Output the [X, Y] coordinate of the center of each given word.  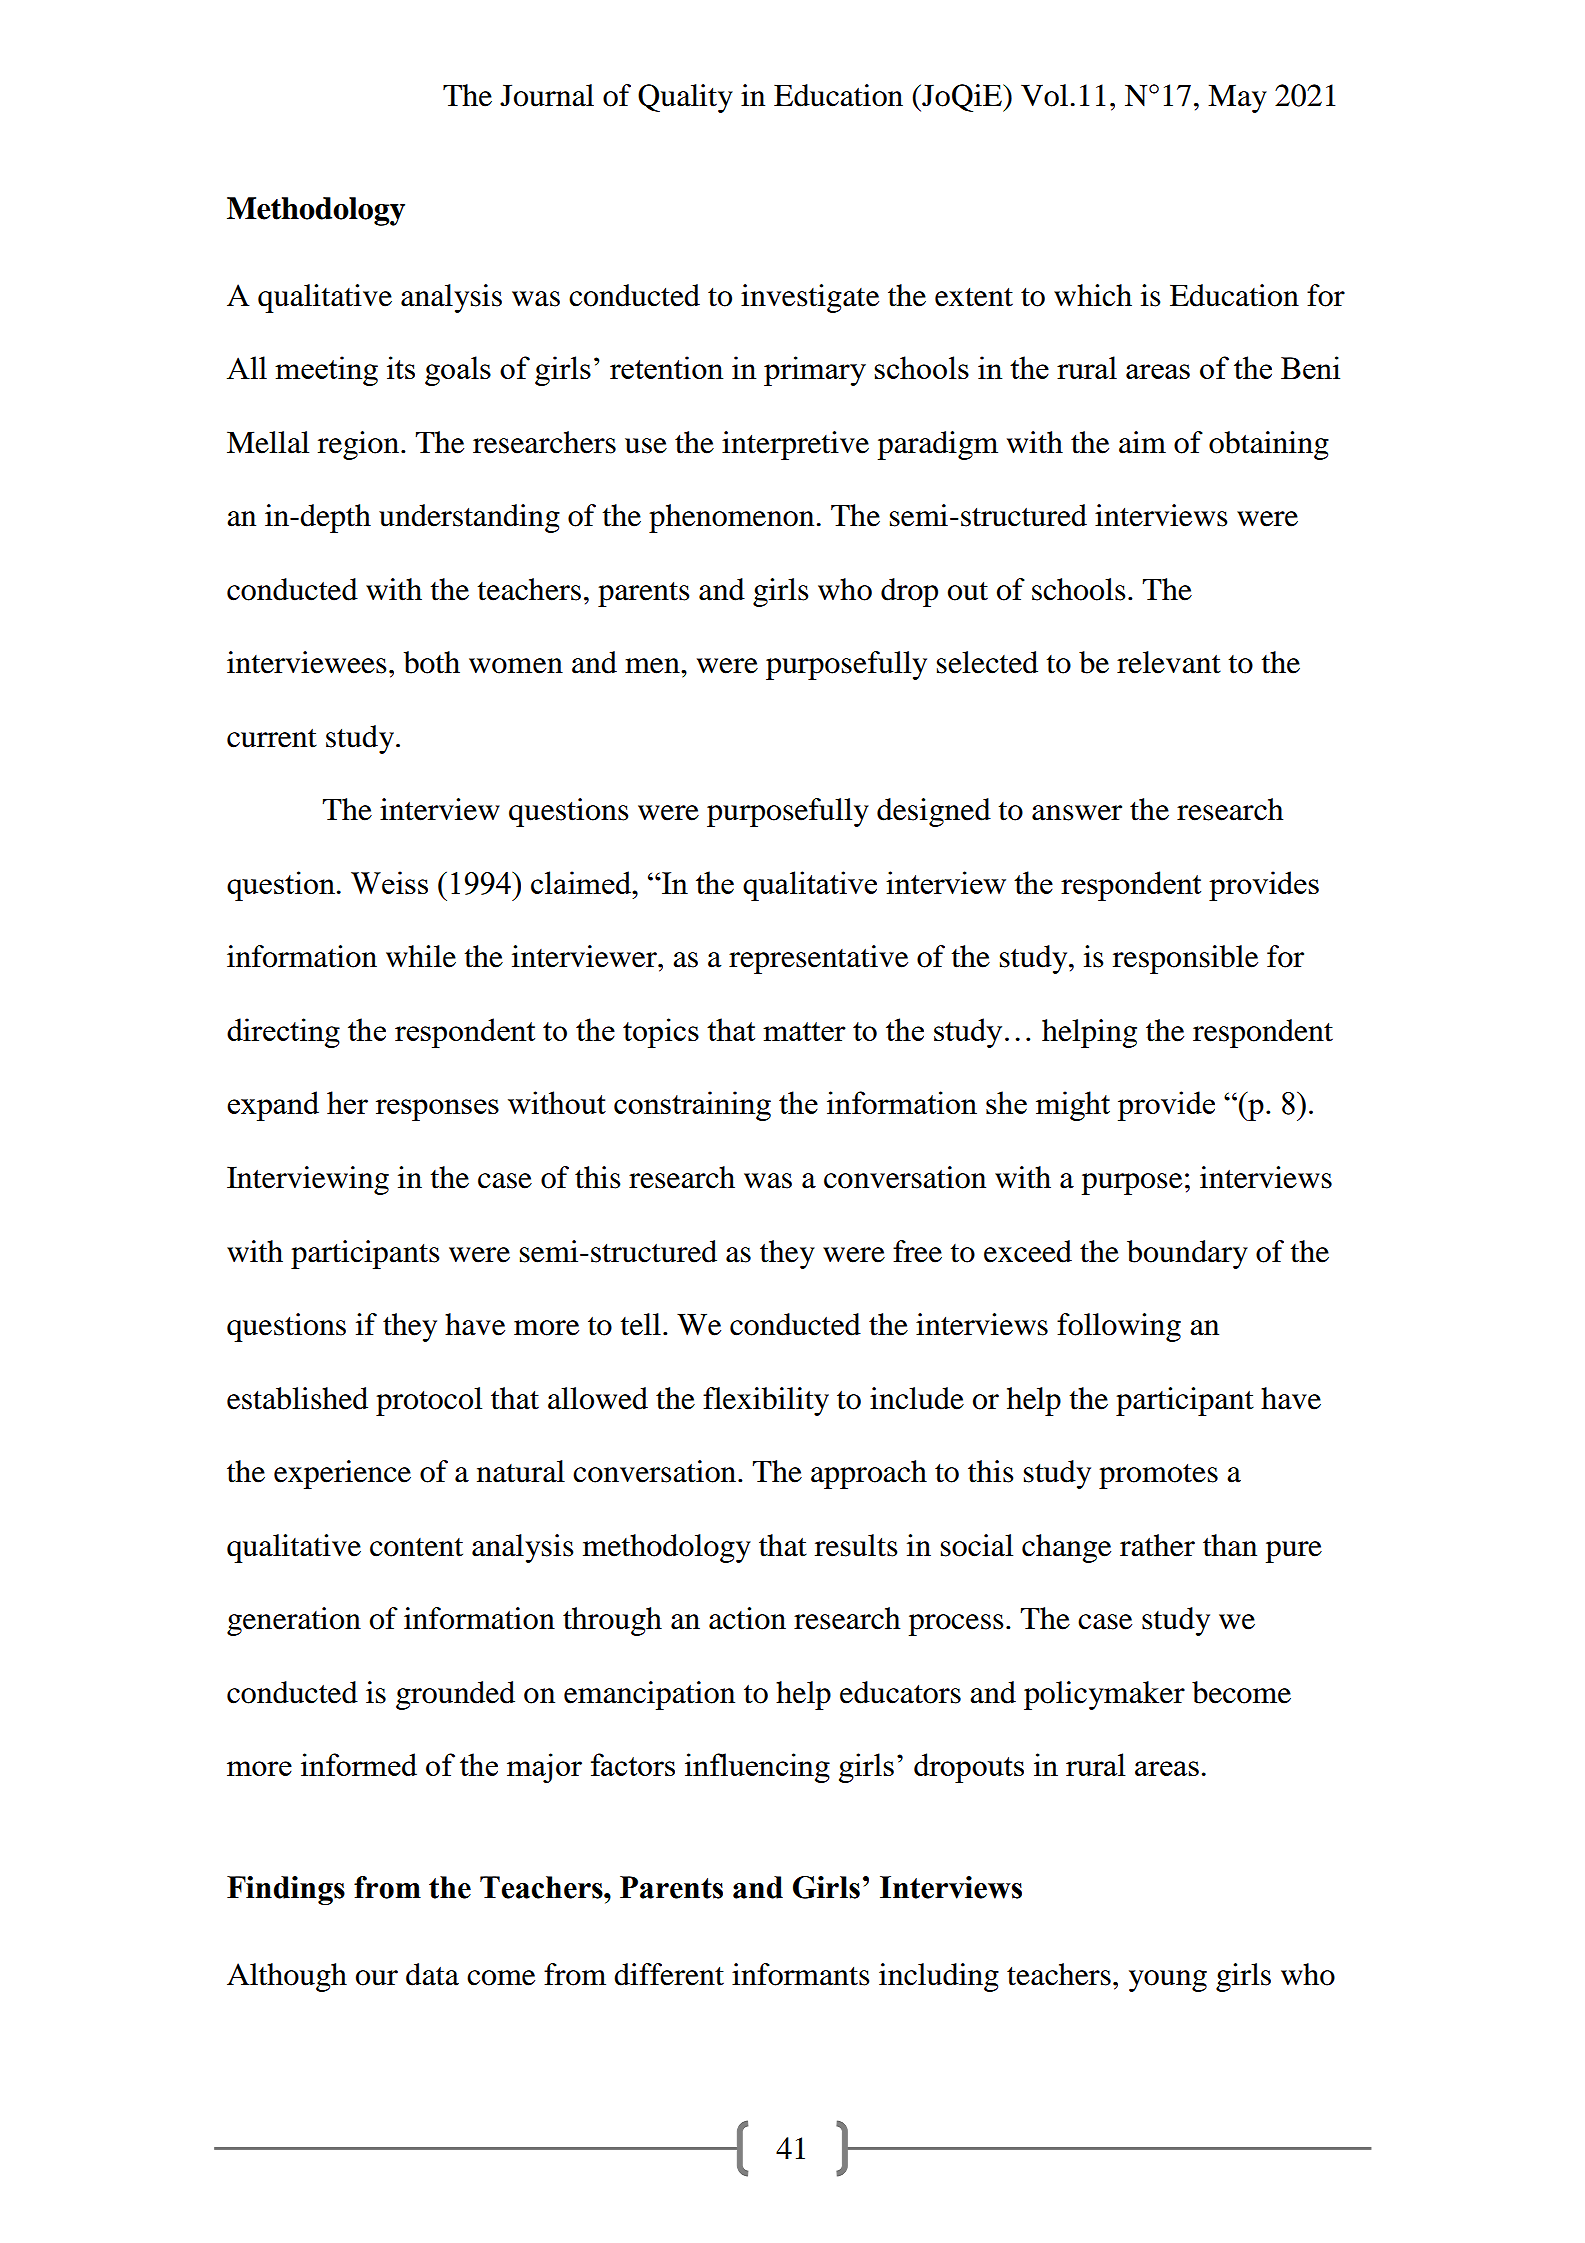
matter [804, 1031]
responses [437, 1110]
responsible [1185, 959]
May [1237, 98]
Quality [685, 98]
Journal [547, 95]
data [432, 1974]
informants [801, 1974]
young [1168, 1981]
